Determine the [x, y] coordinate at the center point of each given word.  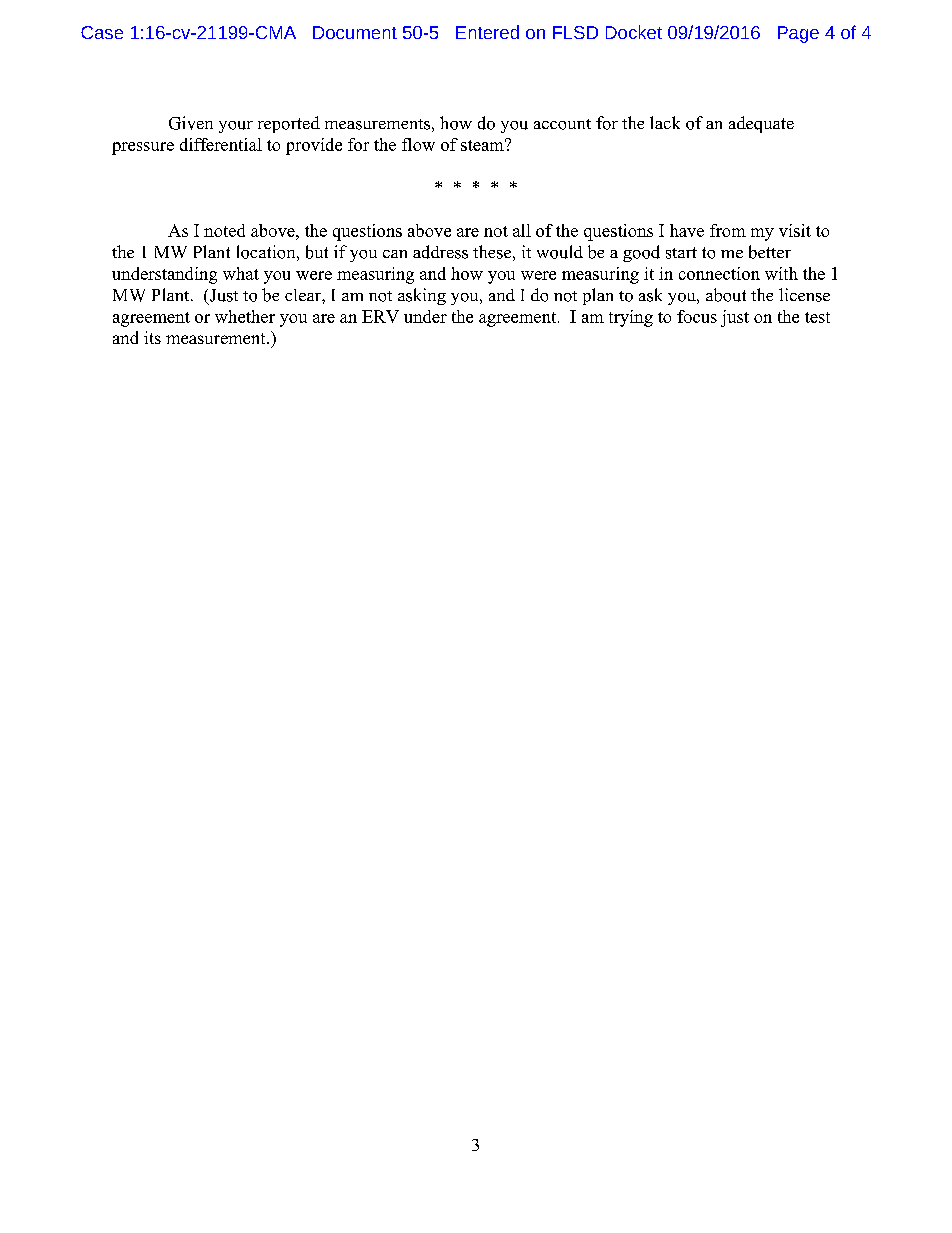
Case [102, 32]
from [728, 230]
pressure [143, 148]
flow [418, 144]
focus [697, 316]
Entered [487, 32]
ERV [380, 316]
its [152, 337]
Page [798, 34]
